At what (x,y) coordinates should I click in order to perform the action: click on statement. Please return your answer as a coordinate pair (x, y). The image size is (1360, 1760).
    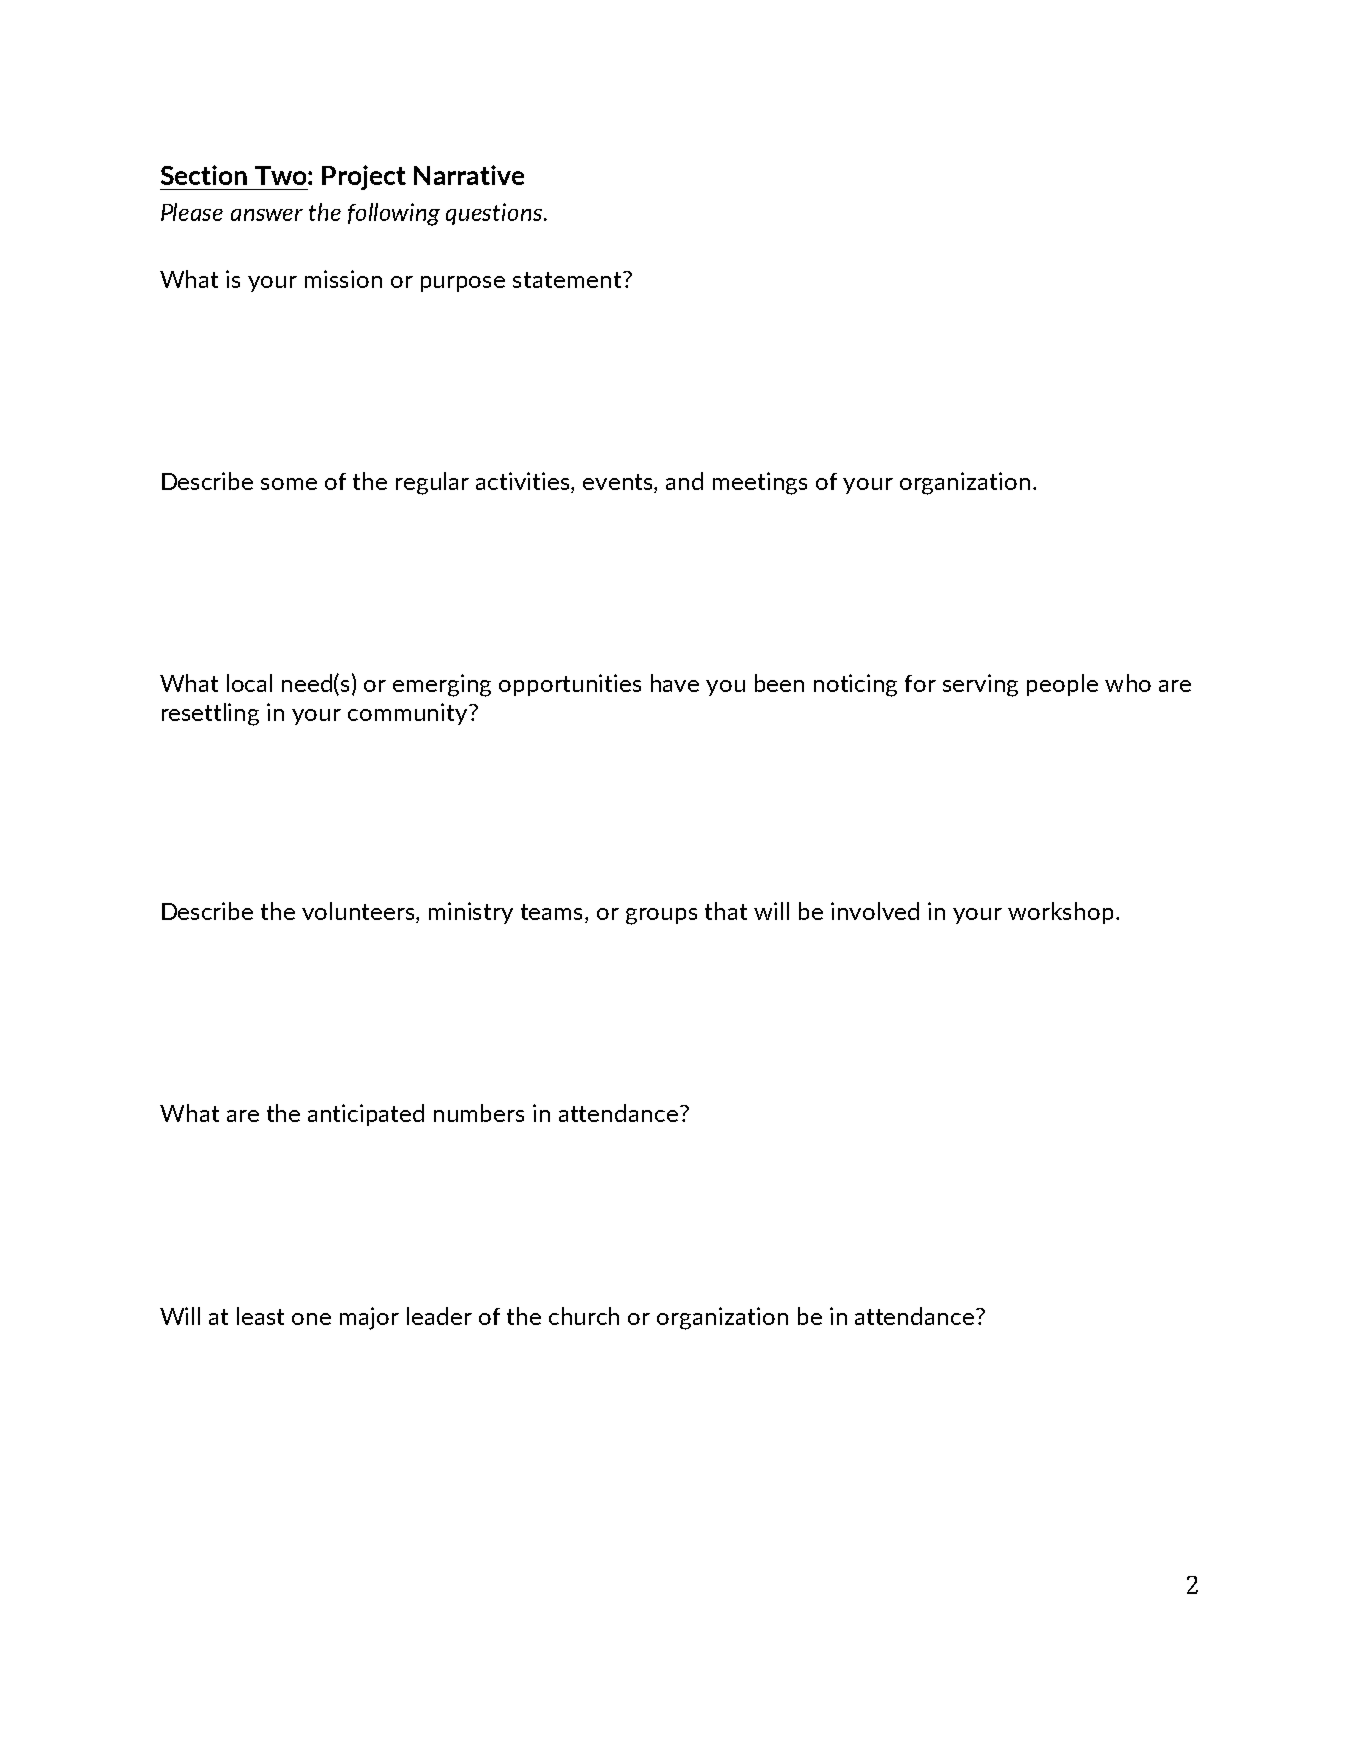
    Looking at the image, I should click on (568, 280).
